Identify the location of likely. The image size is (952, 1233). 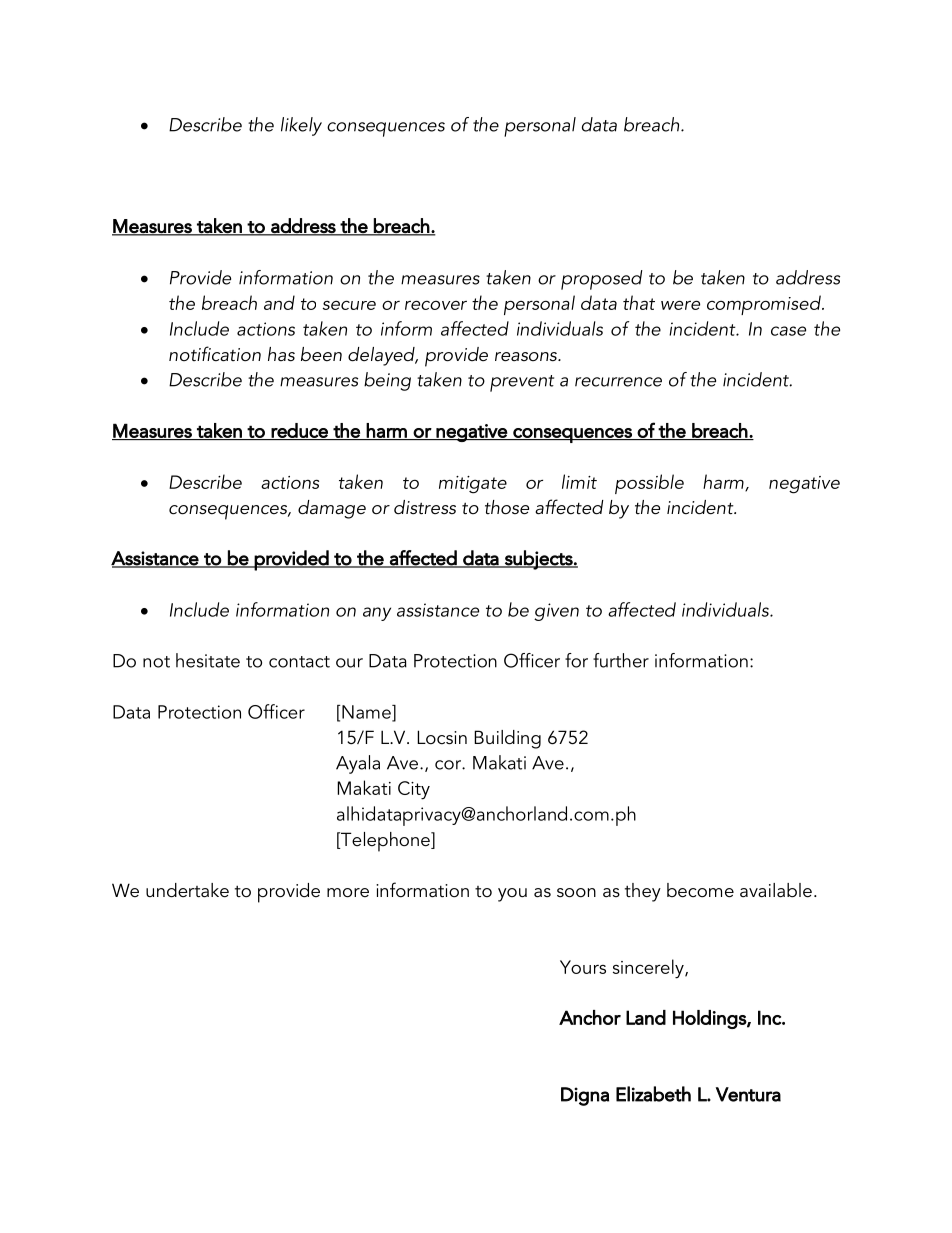
(301, 126).
